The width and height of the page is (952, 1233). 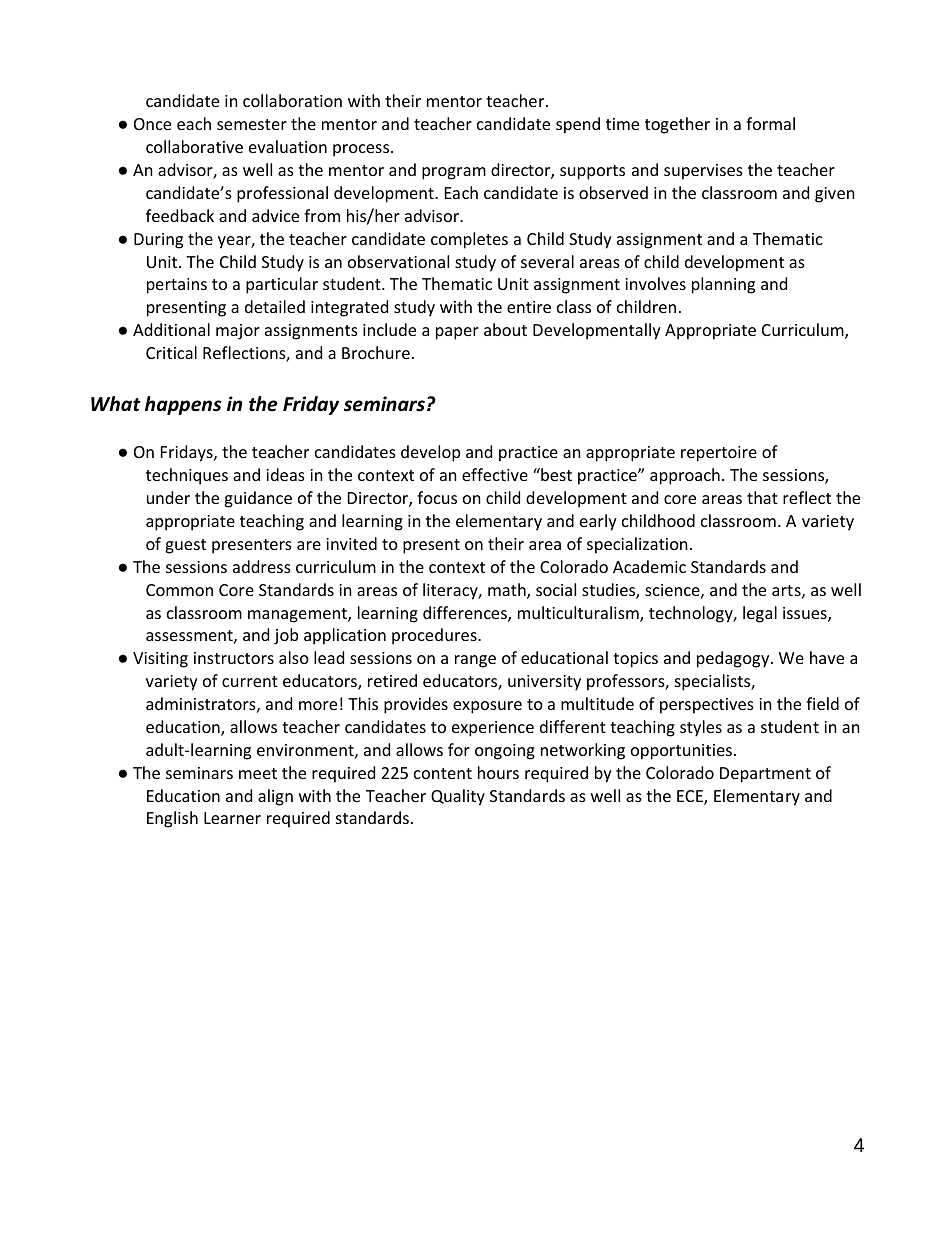 What do you see at coordinates (232, 818) in the page?
I see `Learner` at bounding box center [232, 818].
